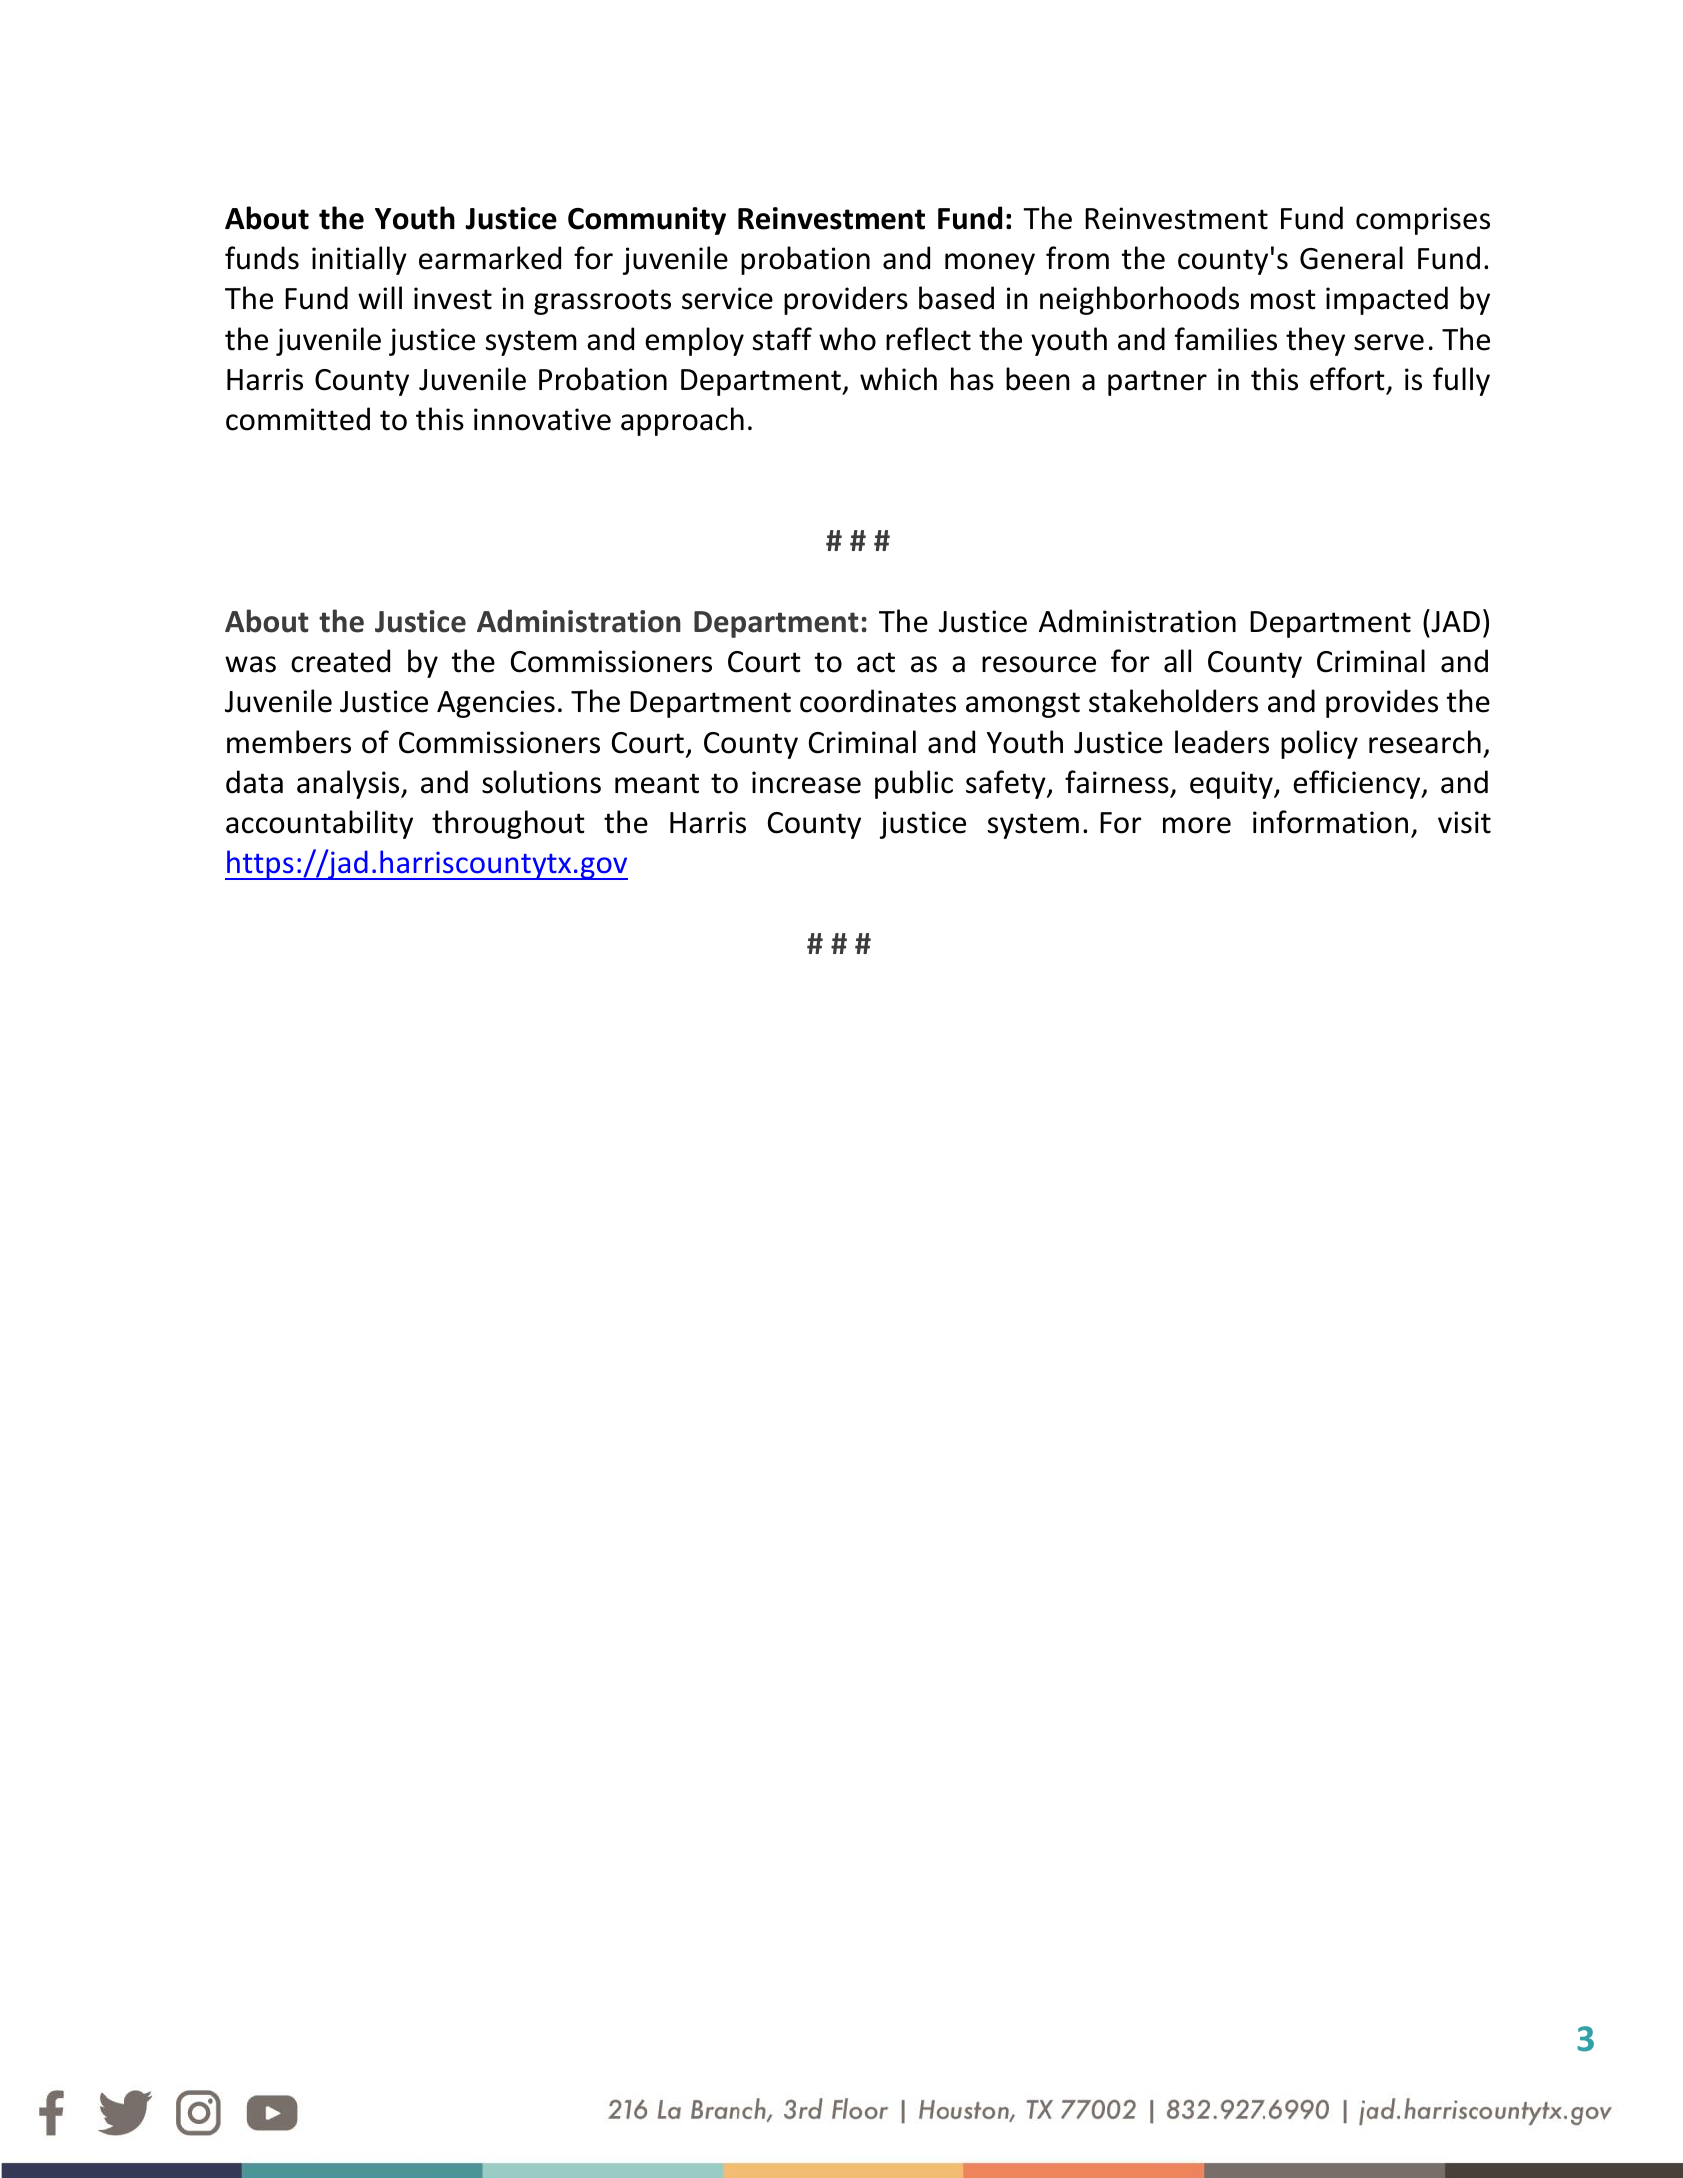 Image resolution: width=1683 pixels, height=2178 pixels. Describe the element at coordinates (1351, 258) in the document. I see `General` at that location.
